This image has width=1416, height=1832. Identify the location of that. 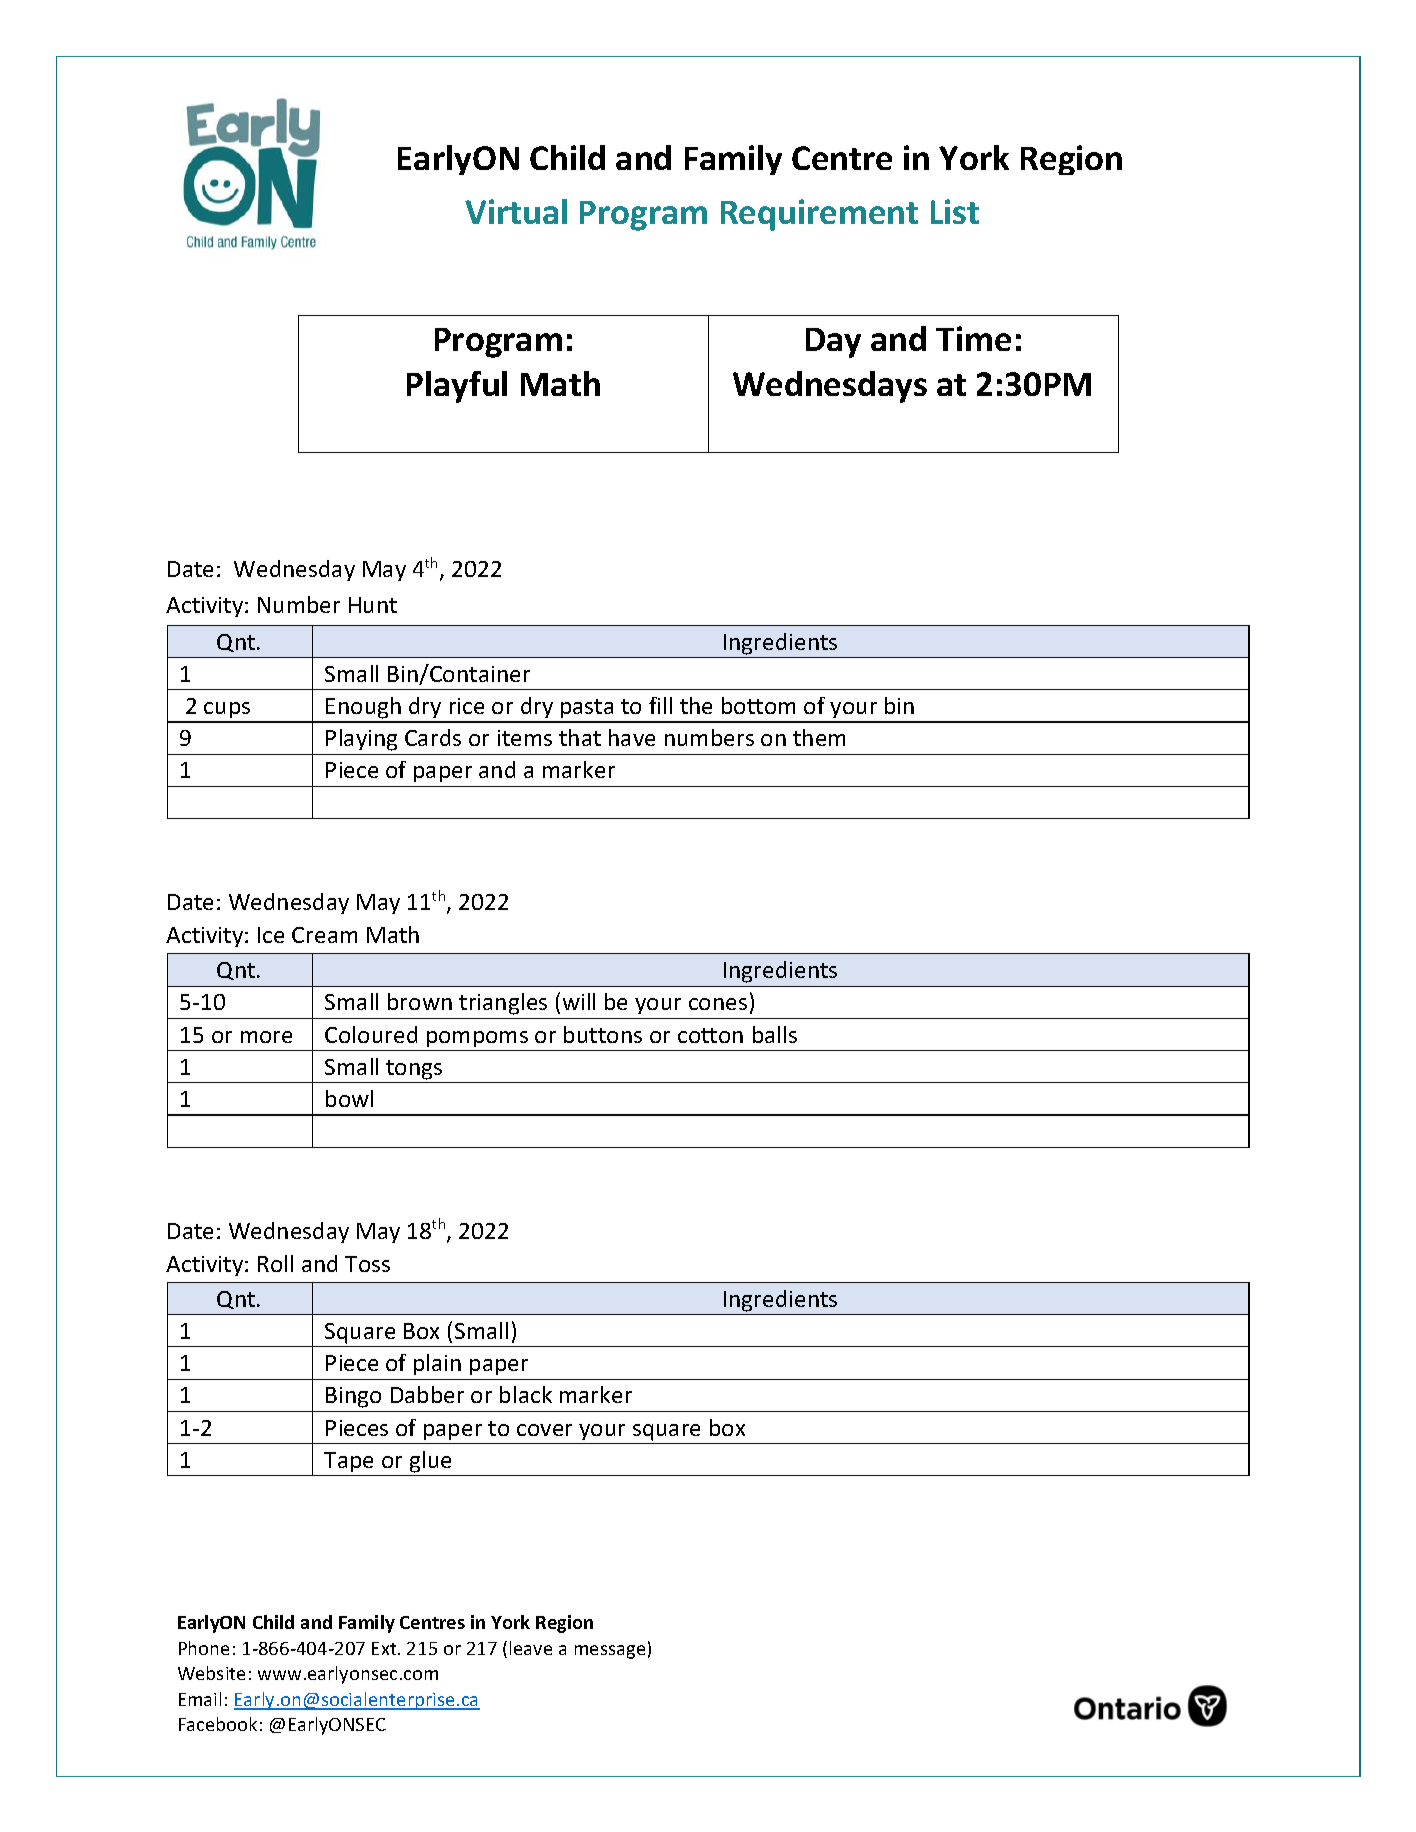
(580, 737).
